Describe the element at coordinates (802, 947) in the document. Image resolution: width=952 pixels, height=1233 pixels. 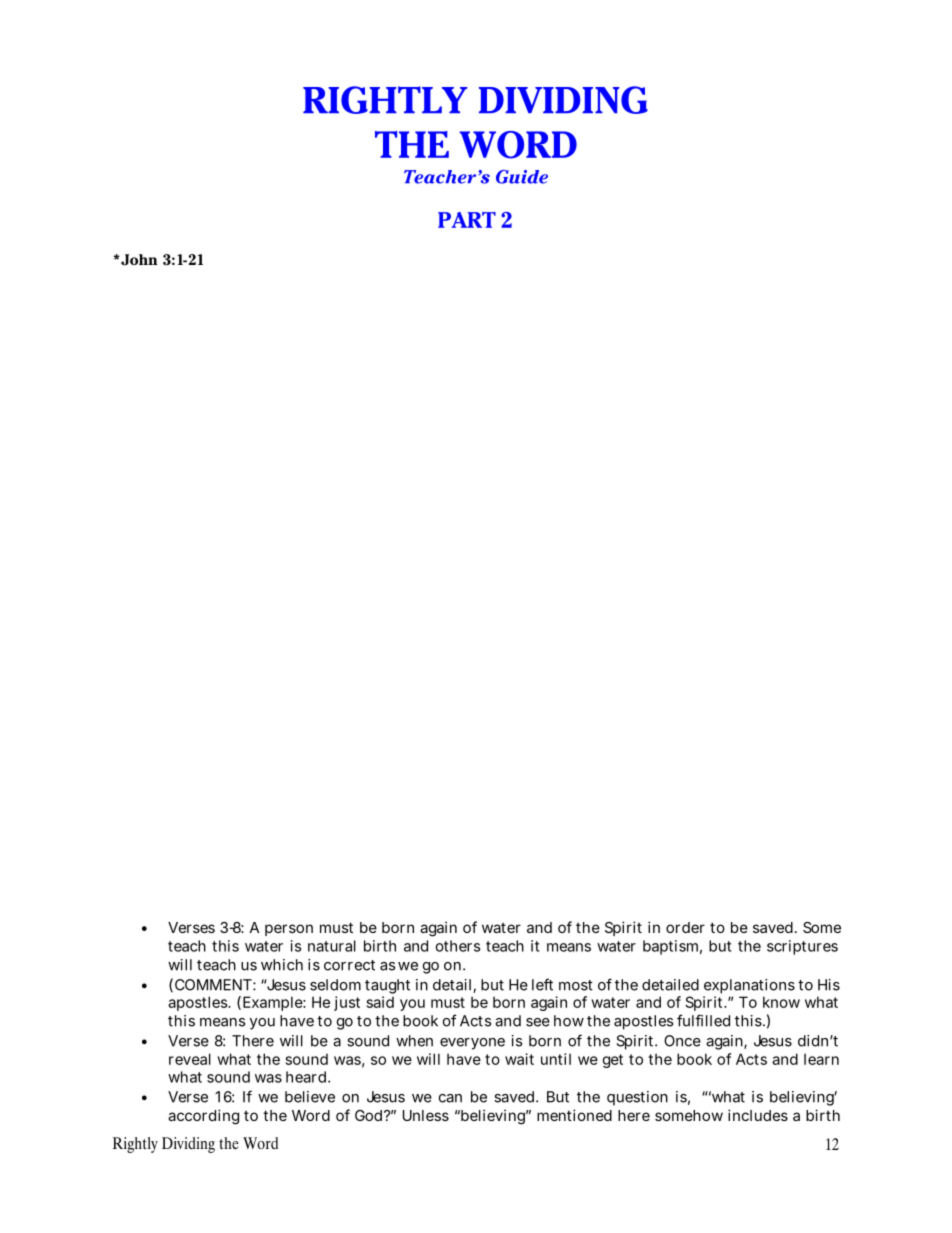
I see `scriptures` at that location.
